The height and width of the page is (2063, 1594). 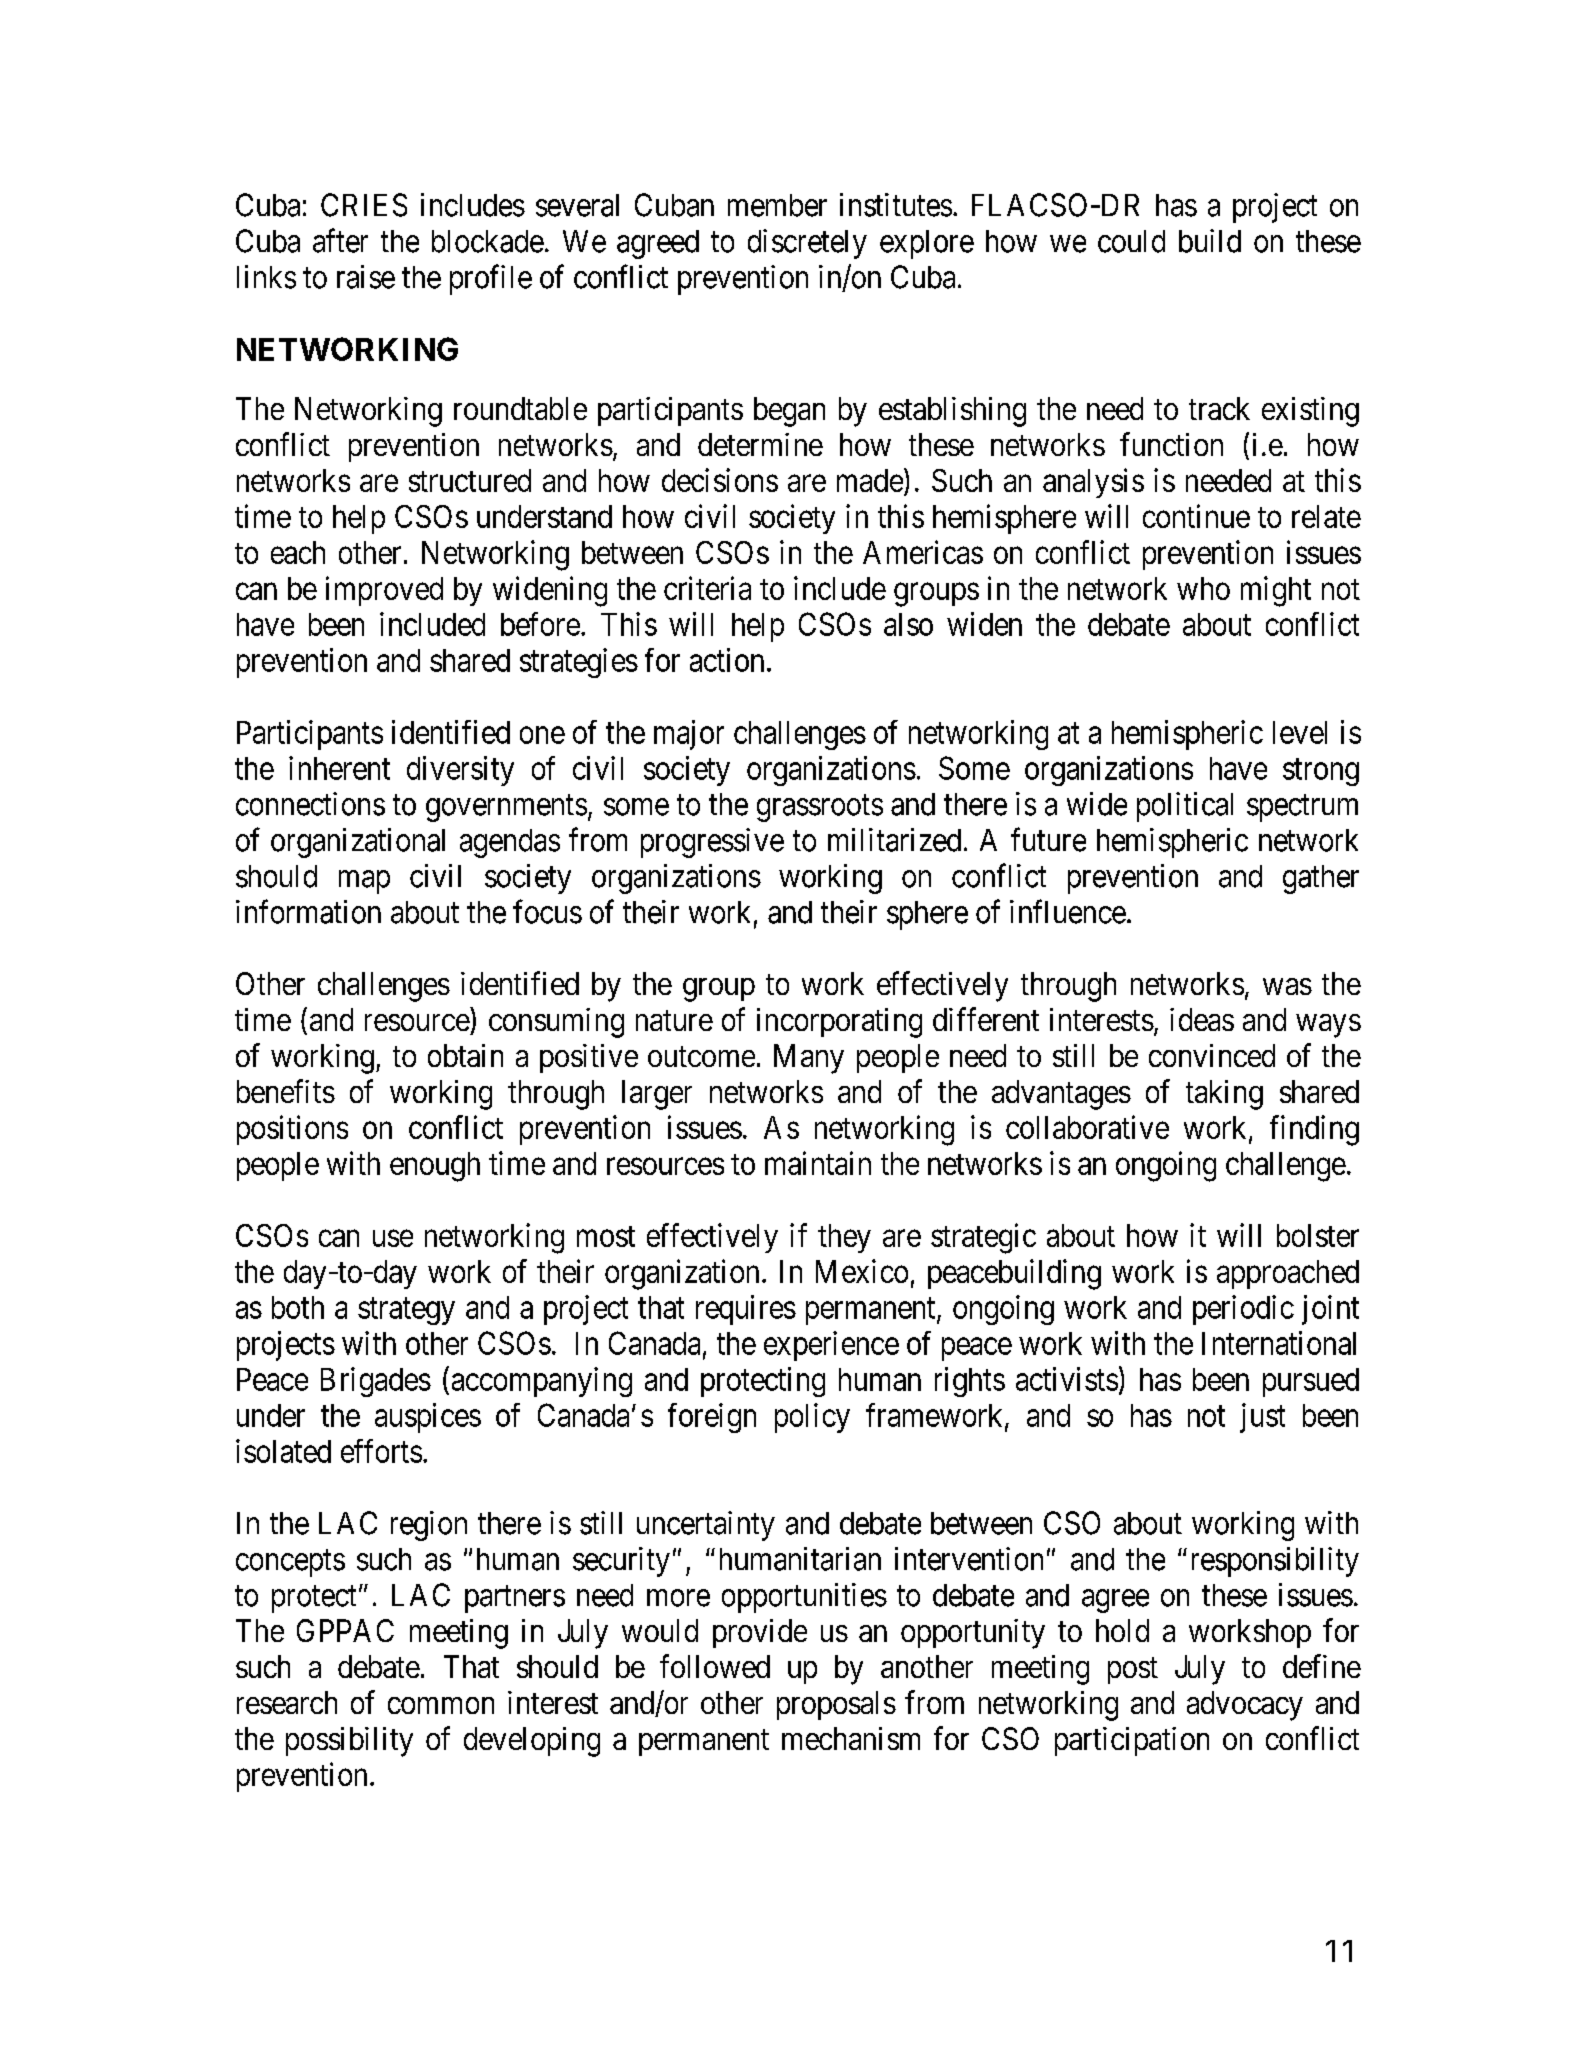 I want to click on discretely, so click(x=807, y=244).
